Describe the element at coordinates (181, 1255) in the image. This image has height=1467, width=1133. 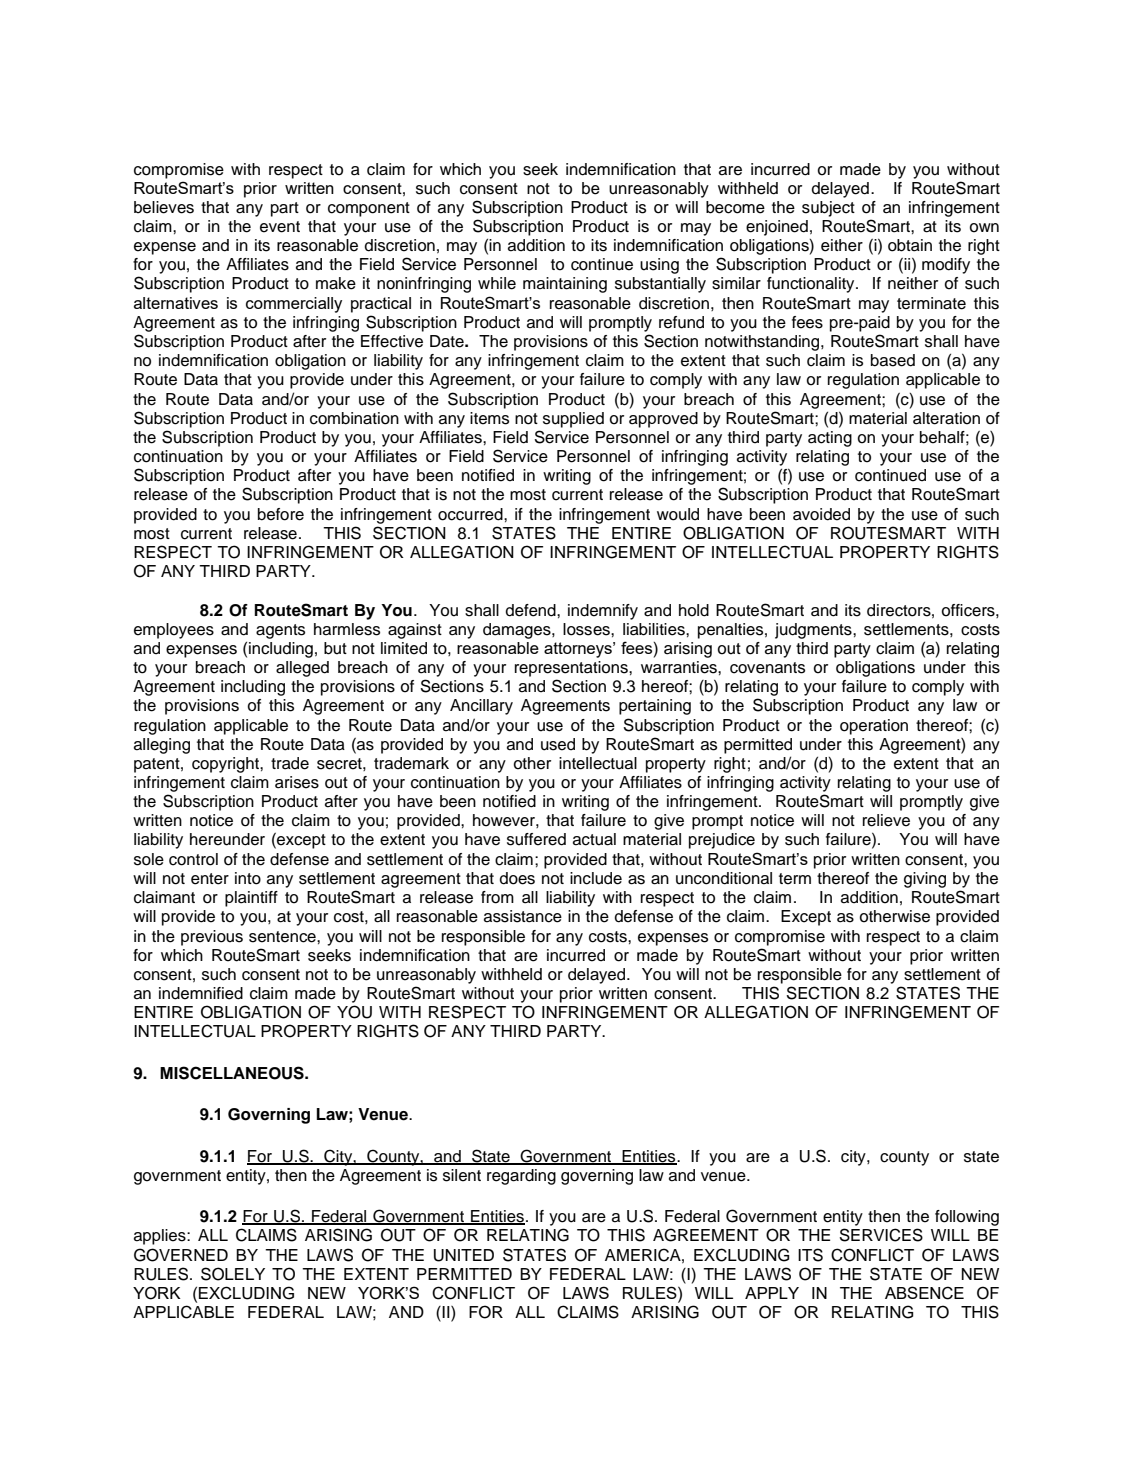
I see `GOVERNED` at that location.
